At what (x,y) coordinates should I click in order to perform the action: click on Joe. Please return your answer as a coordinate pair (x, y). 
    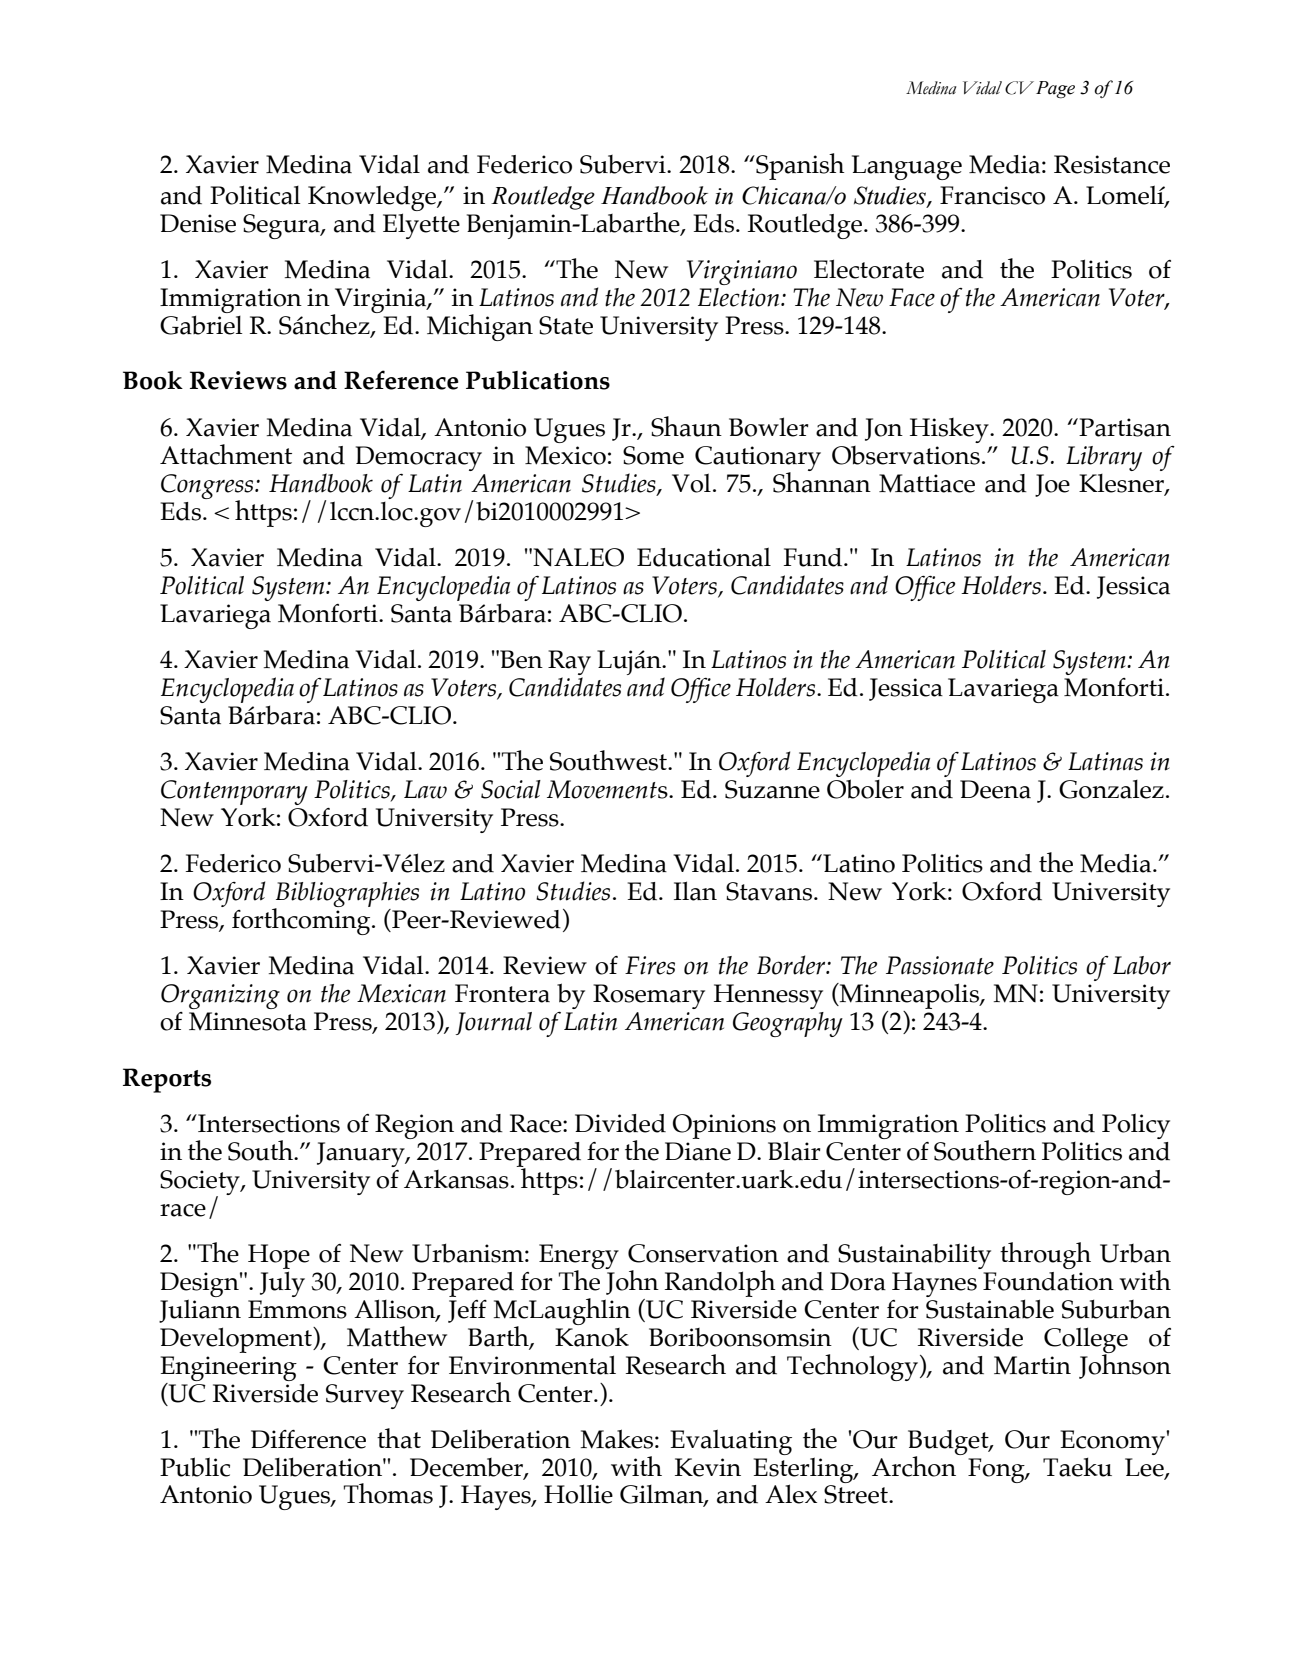
    Looking at the image, I should click on (1052, 485).
